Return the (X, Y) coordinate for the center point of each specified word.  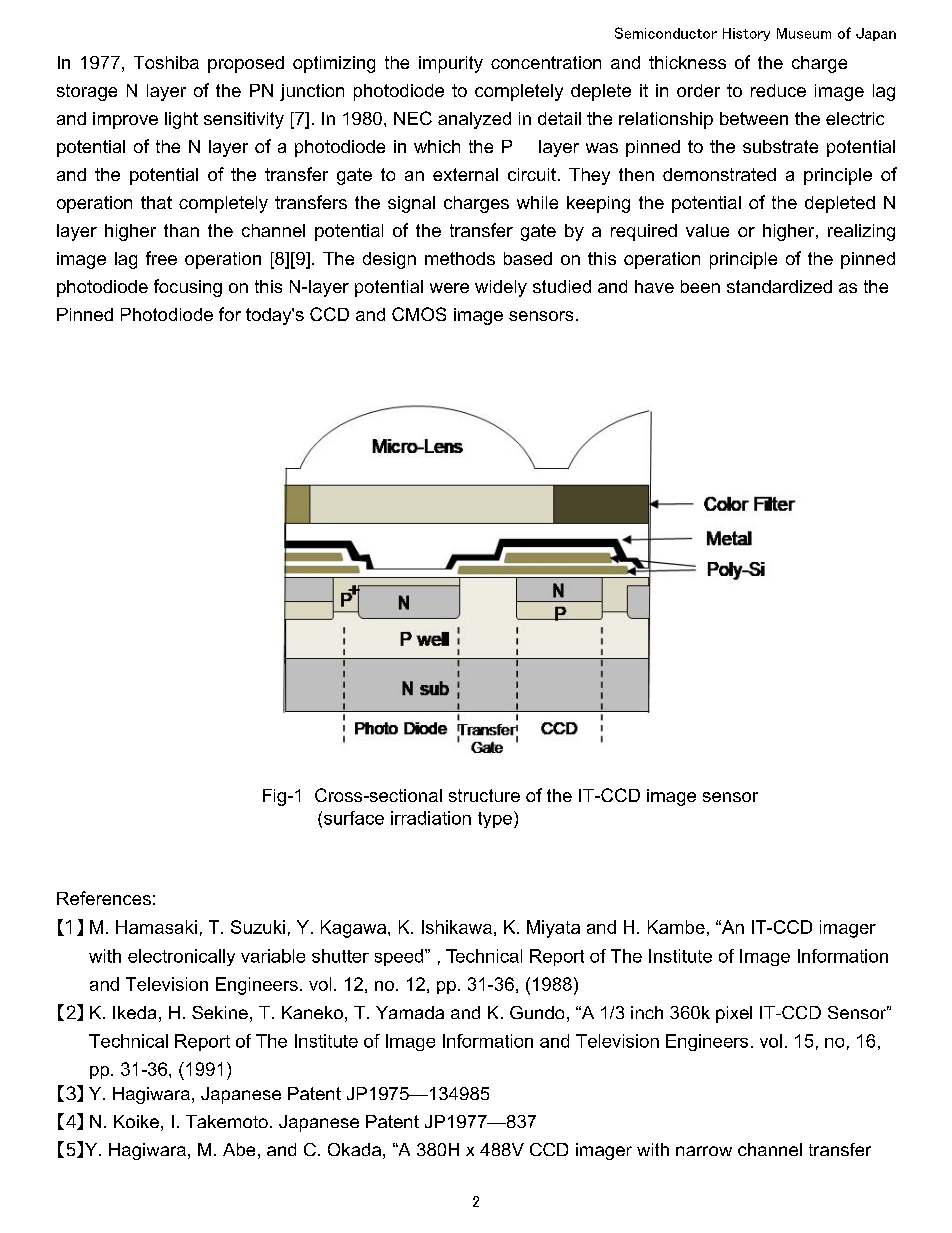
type (495, 820)
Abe (239, 1149)
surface (354, 818)
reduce (778, 90)
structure (484, 795)
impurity (451, 64)
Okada (354, 1149)
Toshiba (166, 62)
